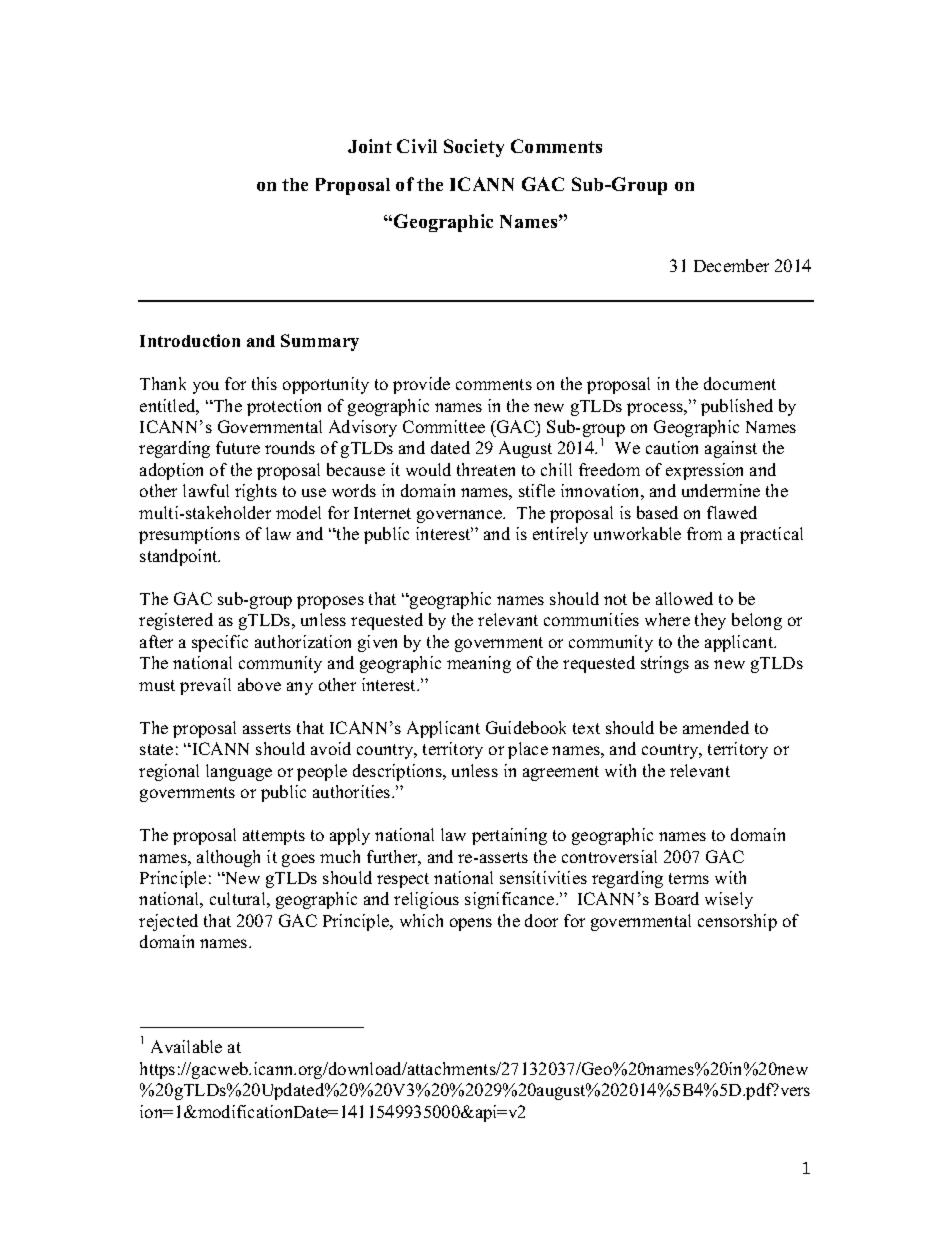 The width and height of the page is (952, 1233). What do you see at coordinates (206, 387) in the page?
I see `you` at bounding box center [206, 387].
